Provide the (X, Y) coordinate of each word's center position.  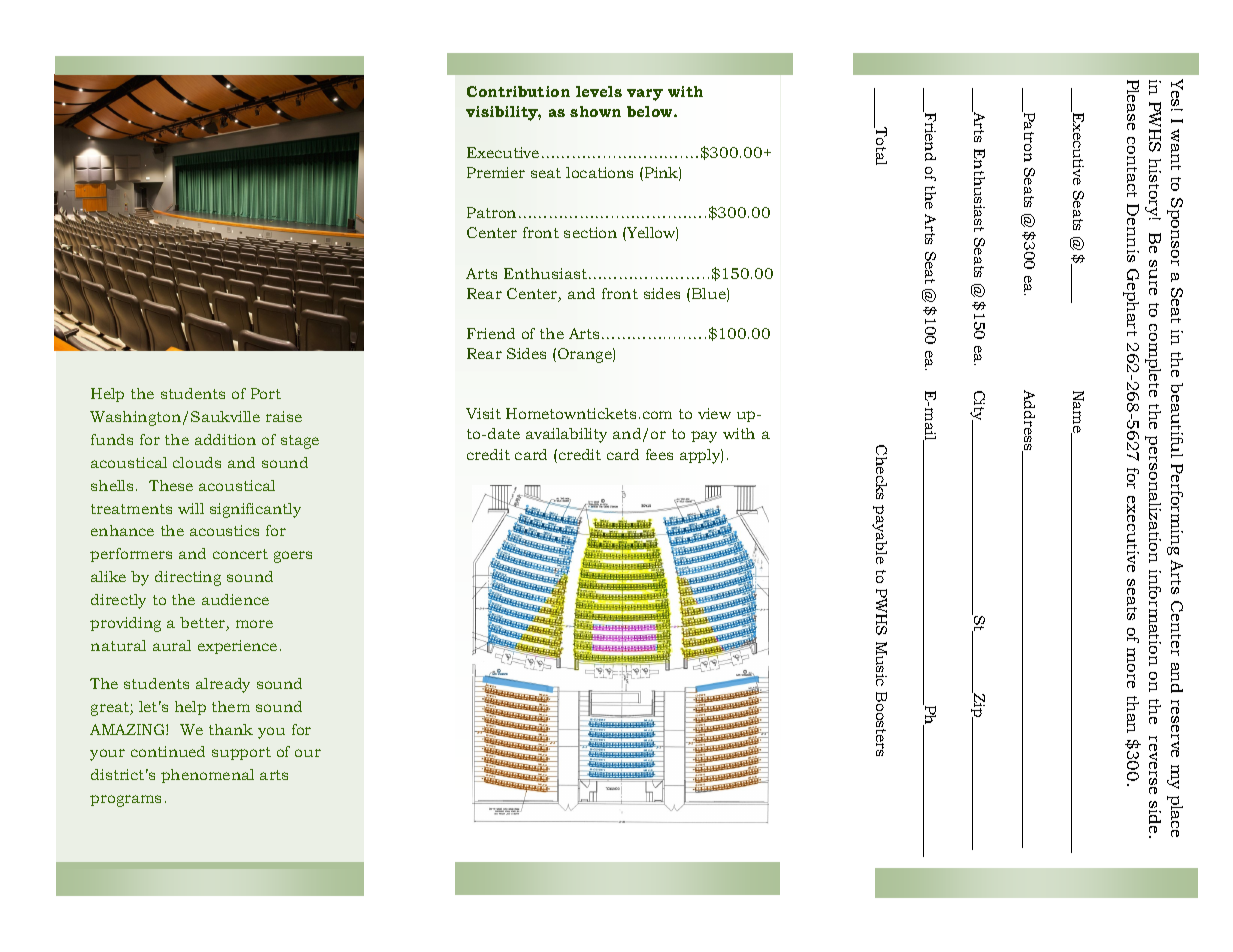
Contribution (518, 91)
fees (659, 454)
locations (599, 172)
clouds (197, 462)
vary (645, 95)
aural (172, 645)
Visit (483, 413)
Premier (496, 172)
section (590, 232)
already (223, 685)
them (231, 706)
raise (284, 416)
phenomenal (207, 776)
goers (293, 557)
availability (566, 435)
